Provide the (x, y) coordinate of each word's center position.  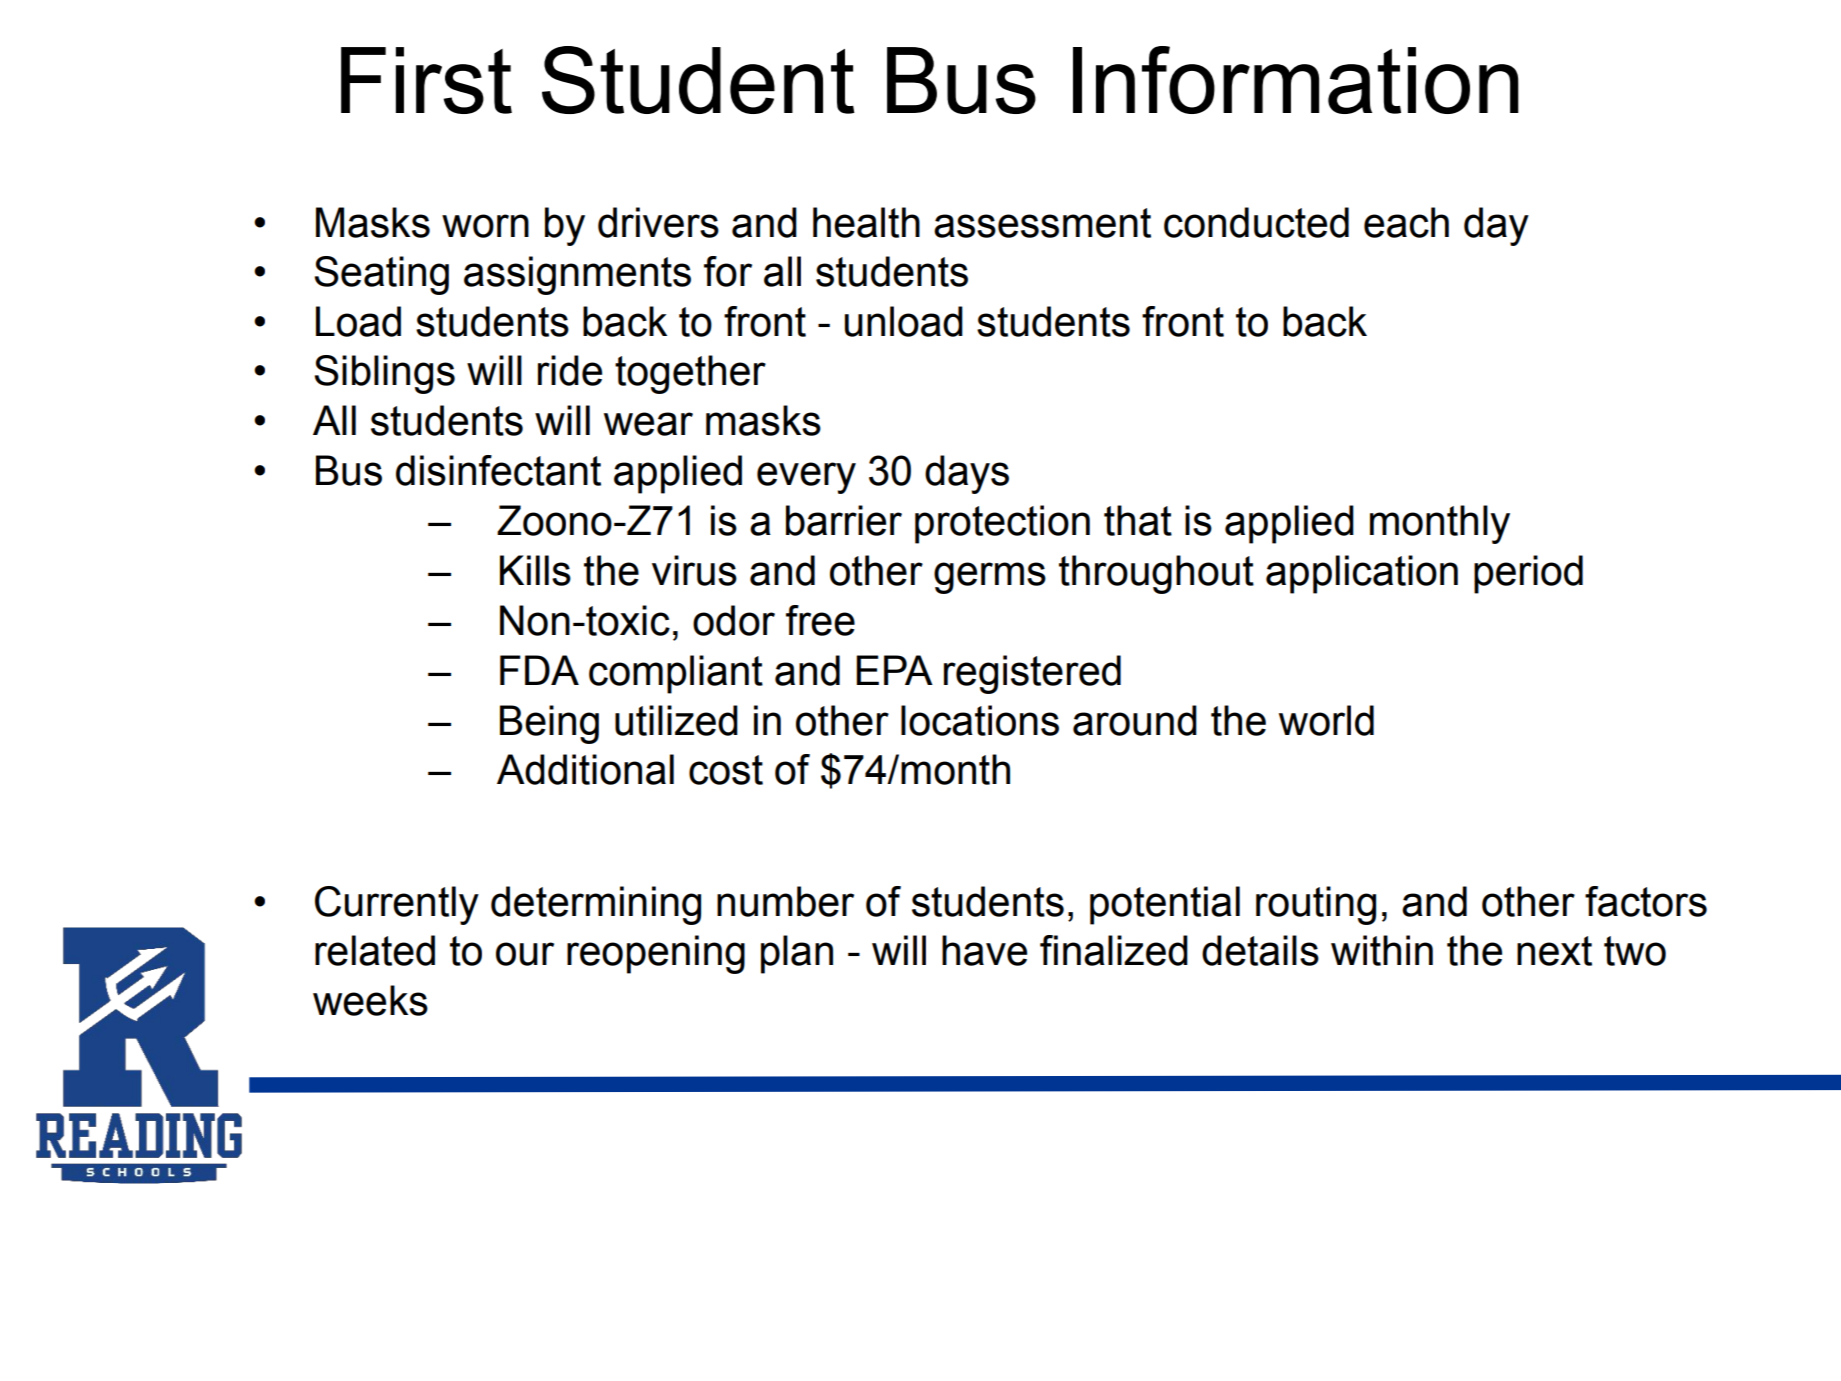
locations (980, 720)
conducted (1256, 222)
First (426, 80)
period (1528, 574)
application (1362, 574)
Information (1296, 80)
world (1326, 720)
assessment (1042, 223)
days (967, 474)
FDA (539, 670)
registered (1032, 674)
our (525, 954)
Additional (585, 769)
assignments (577, 275)
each (1406, 222)
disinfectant (498, 470)
